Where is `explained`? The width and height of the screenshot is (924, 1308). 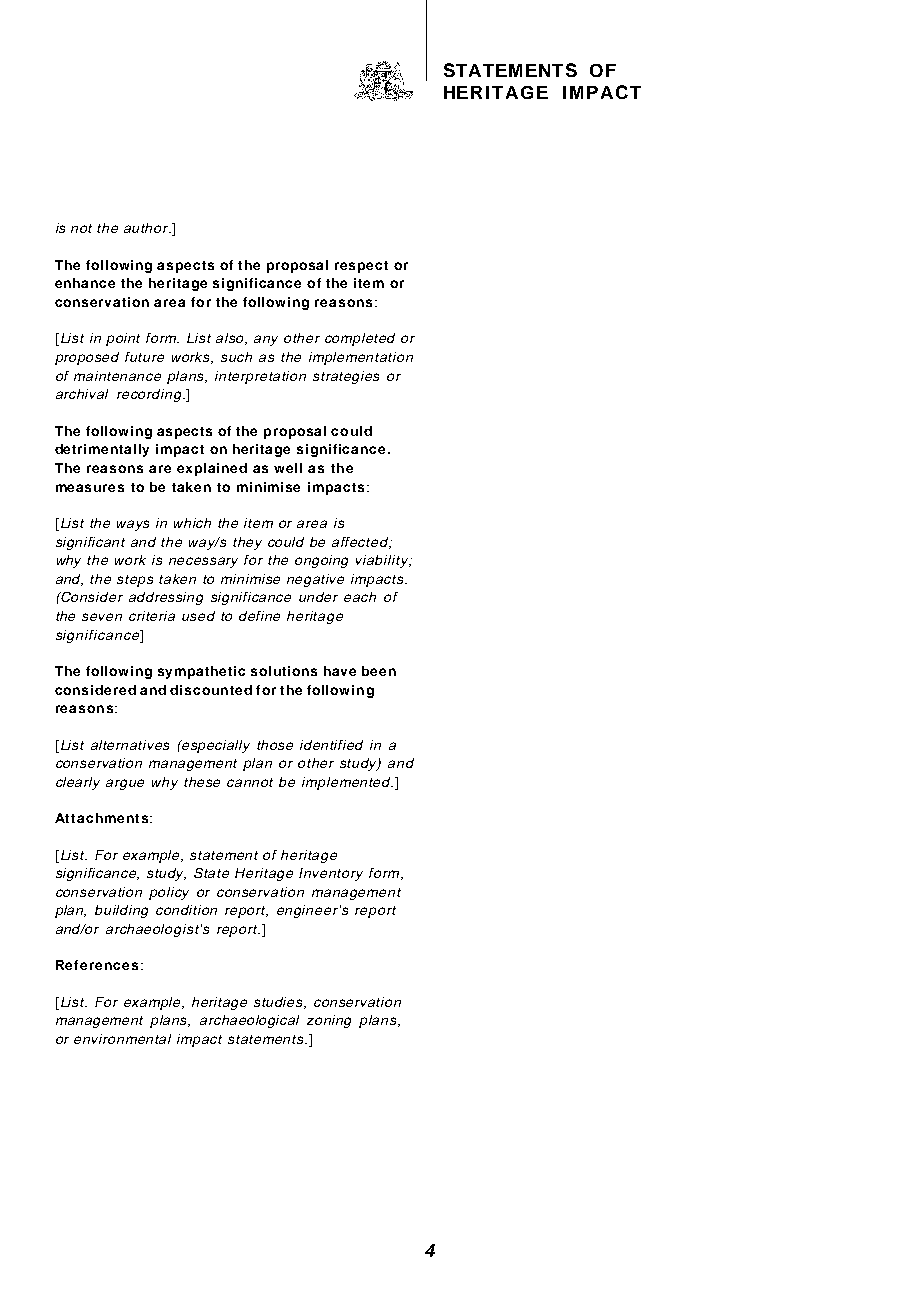 explained is located at coordinates (212, 469).
